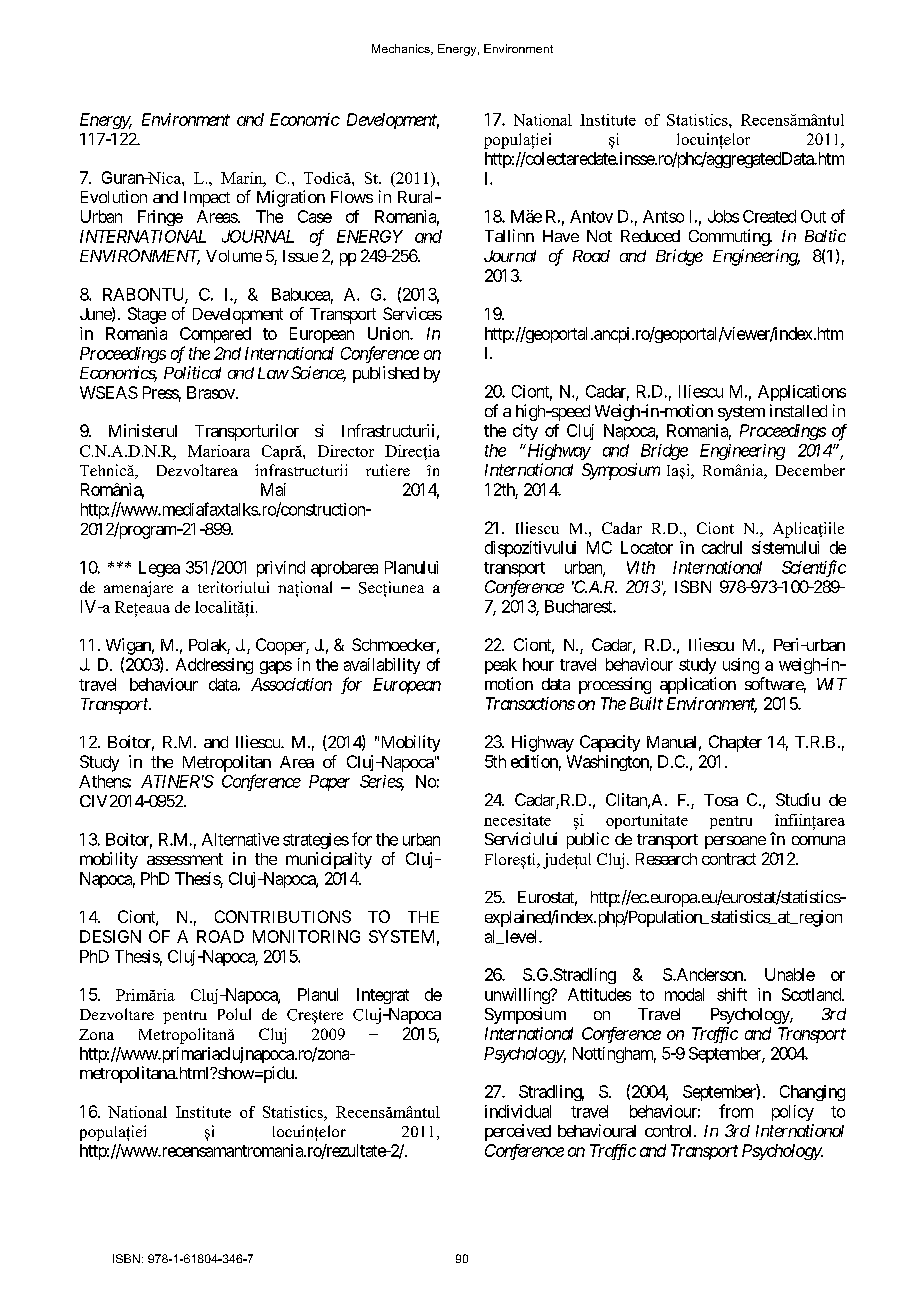  What do you see at coordinates (402, 49) in the screenshot?
I see `Mechanics` at bounding box center [402, 49].
